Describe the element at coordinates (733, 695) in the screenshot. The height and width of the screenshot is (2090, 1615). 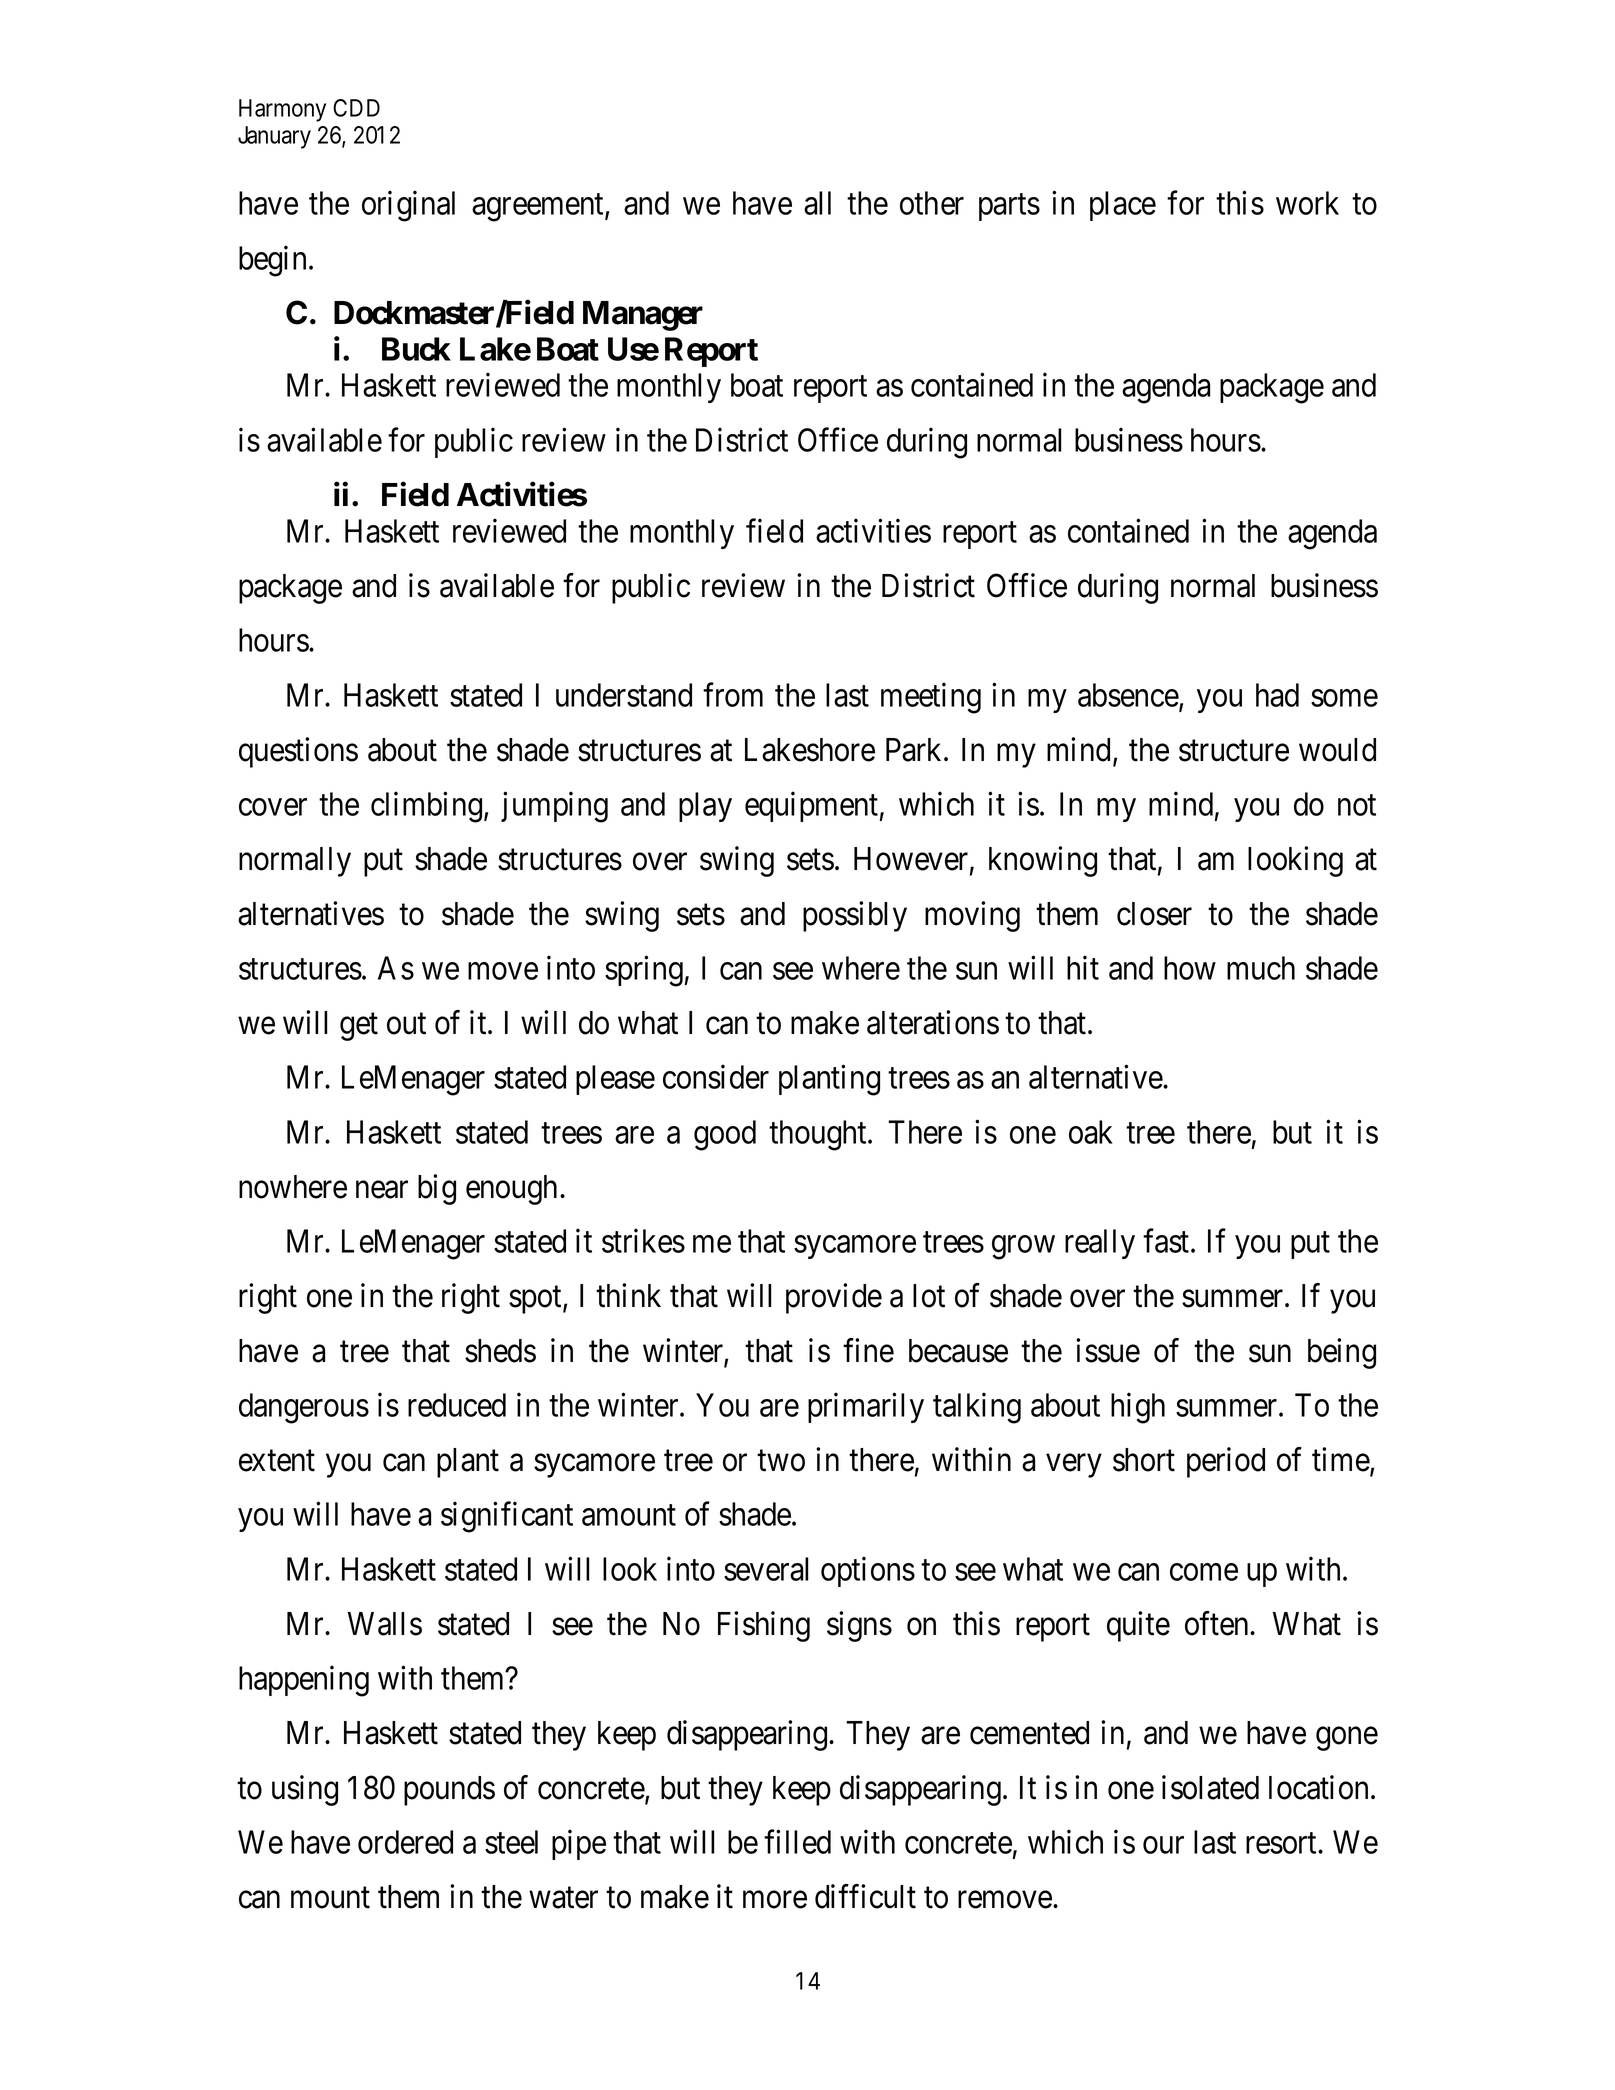
I see `from` at that location.
